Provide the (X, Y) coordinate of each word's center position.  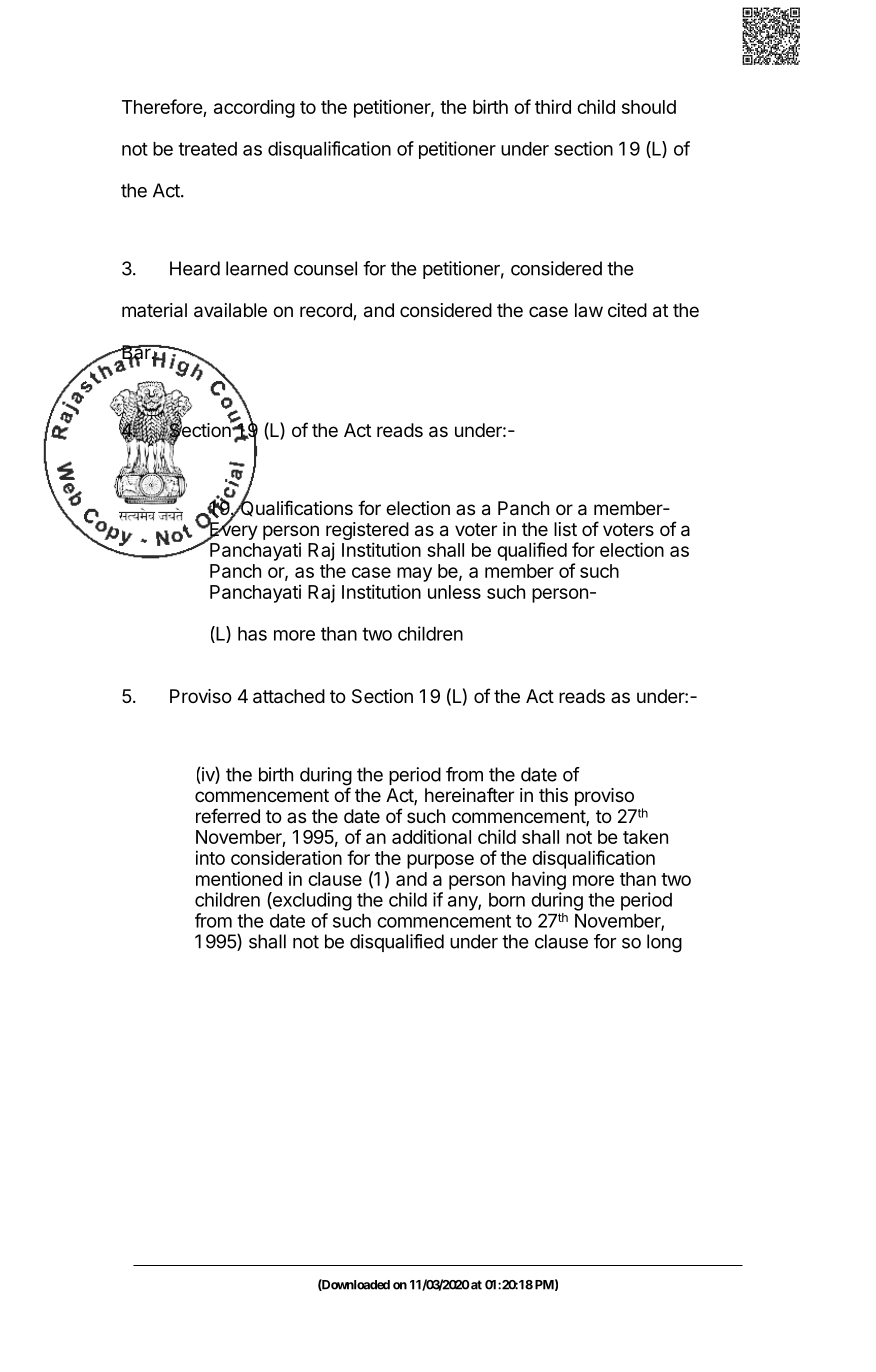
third (553, 106)
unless (454, 592)
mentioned (239, 878)
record (327, 311)
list (565, 529)
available (230, 310)
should (649, 107)
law (589, 310)
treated (207, 149)
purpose (440, 861)
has (252, 634)
